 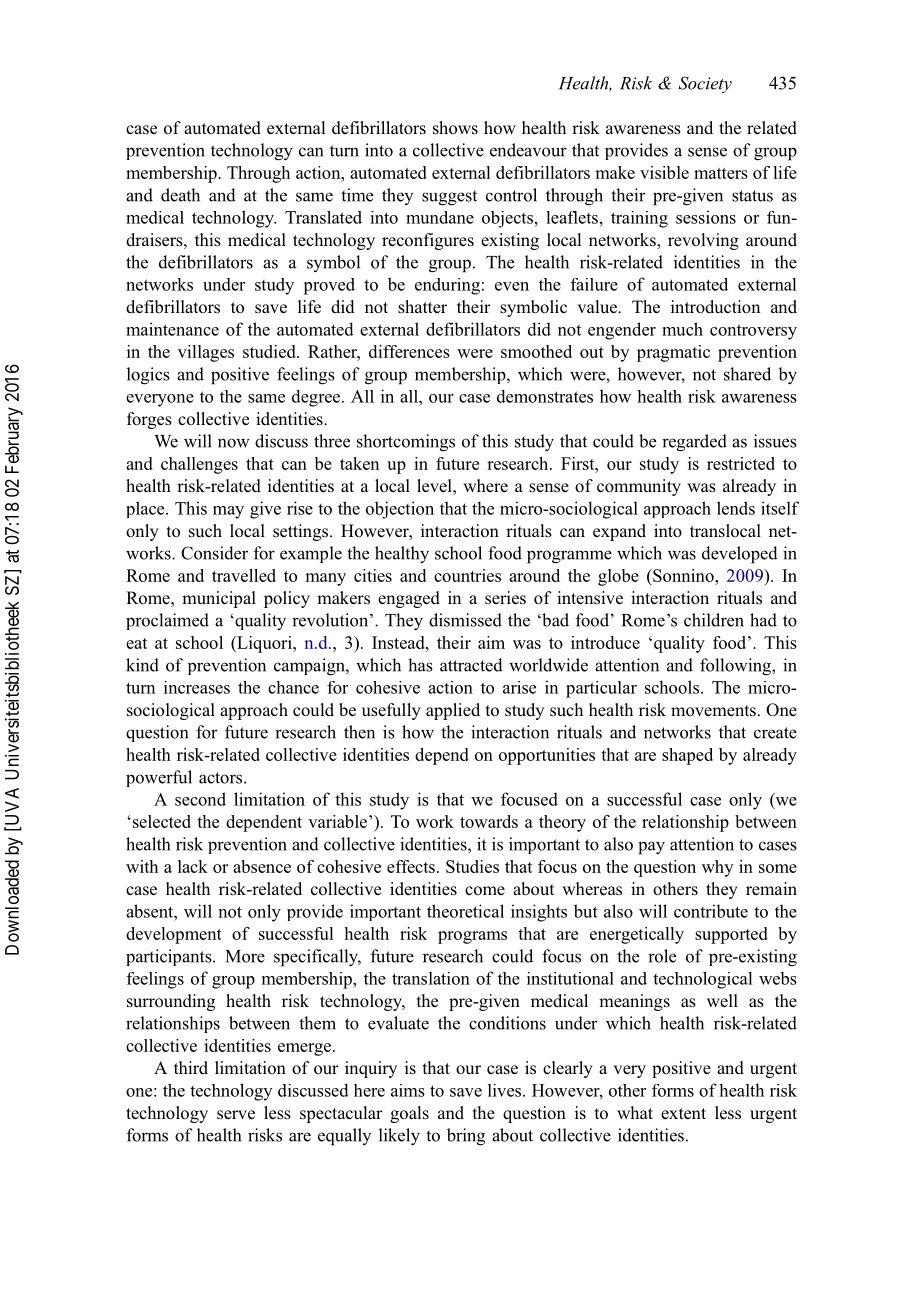 What do you see at coordinates (465, 620) in the image?
I see `dismissed` at bounding box center [465, 620].
